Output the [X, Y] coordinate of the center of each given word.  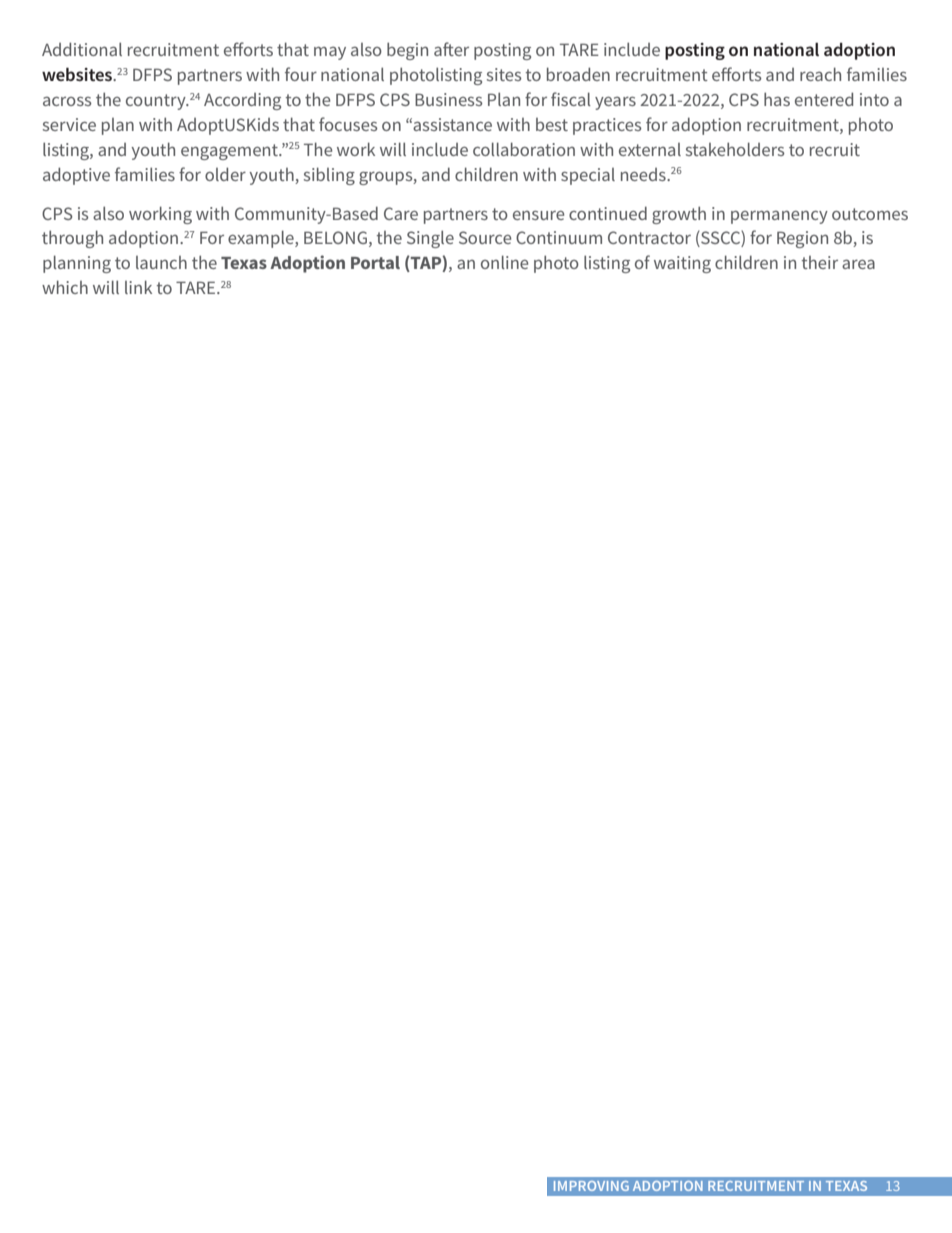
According [242, 101]
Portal [375, 262]
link [138, 287]
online [504, 262]
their [819, 262]
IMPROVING [591, 1186]
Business [448, 99]
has [777, 99]
